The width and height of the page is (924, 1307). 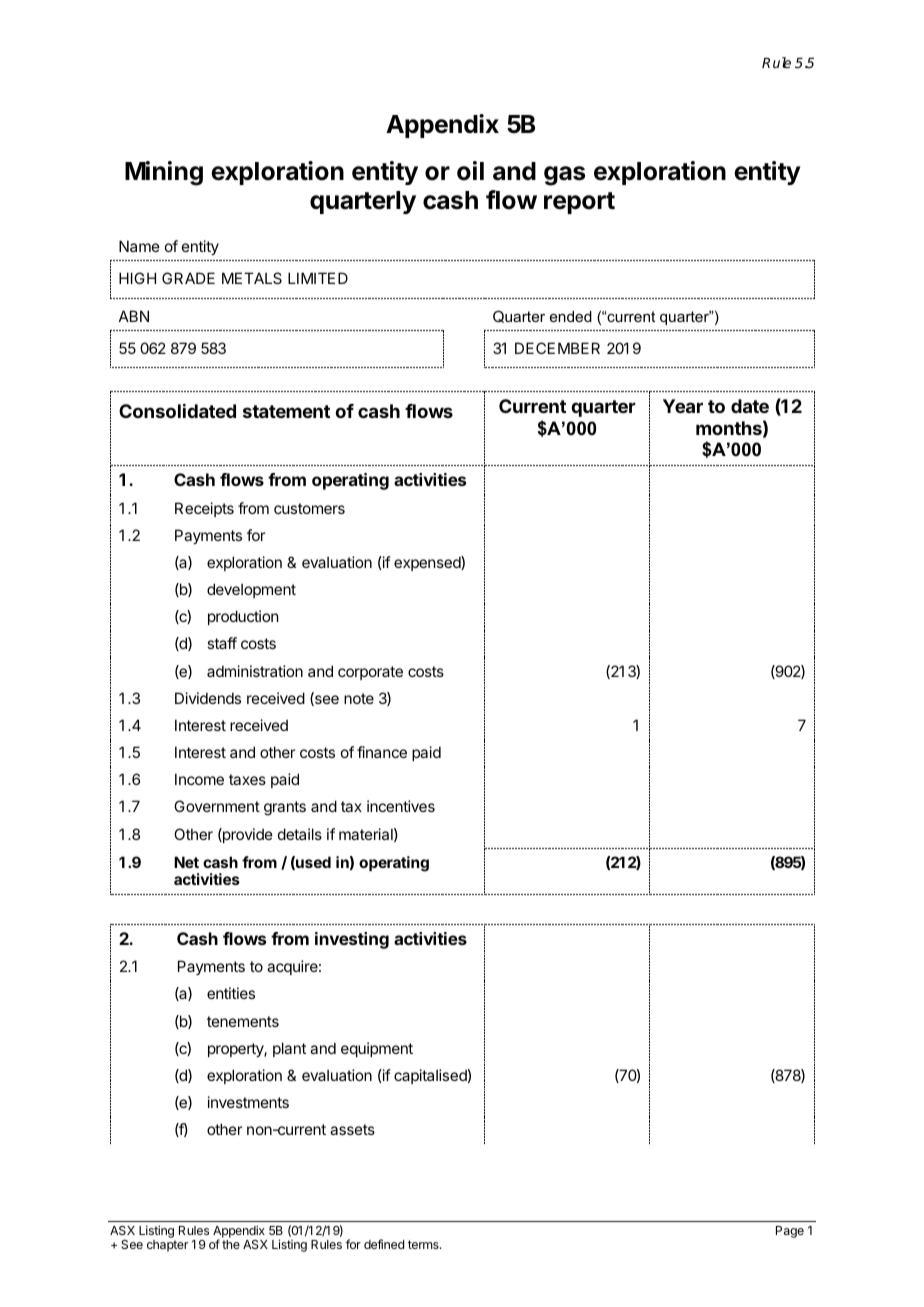 I want to click on entities, so click(x=231, y=993).
